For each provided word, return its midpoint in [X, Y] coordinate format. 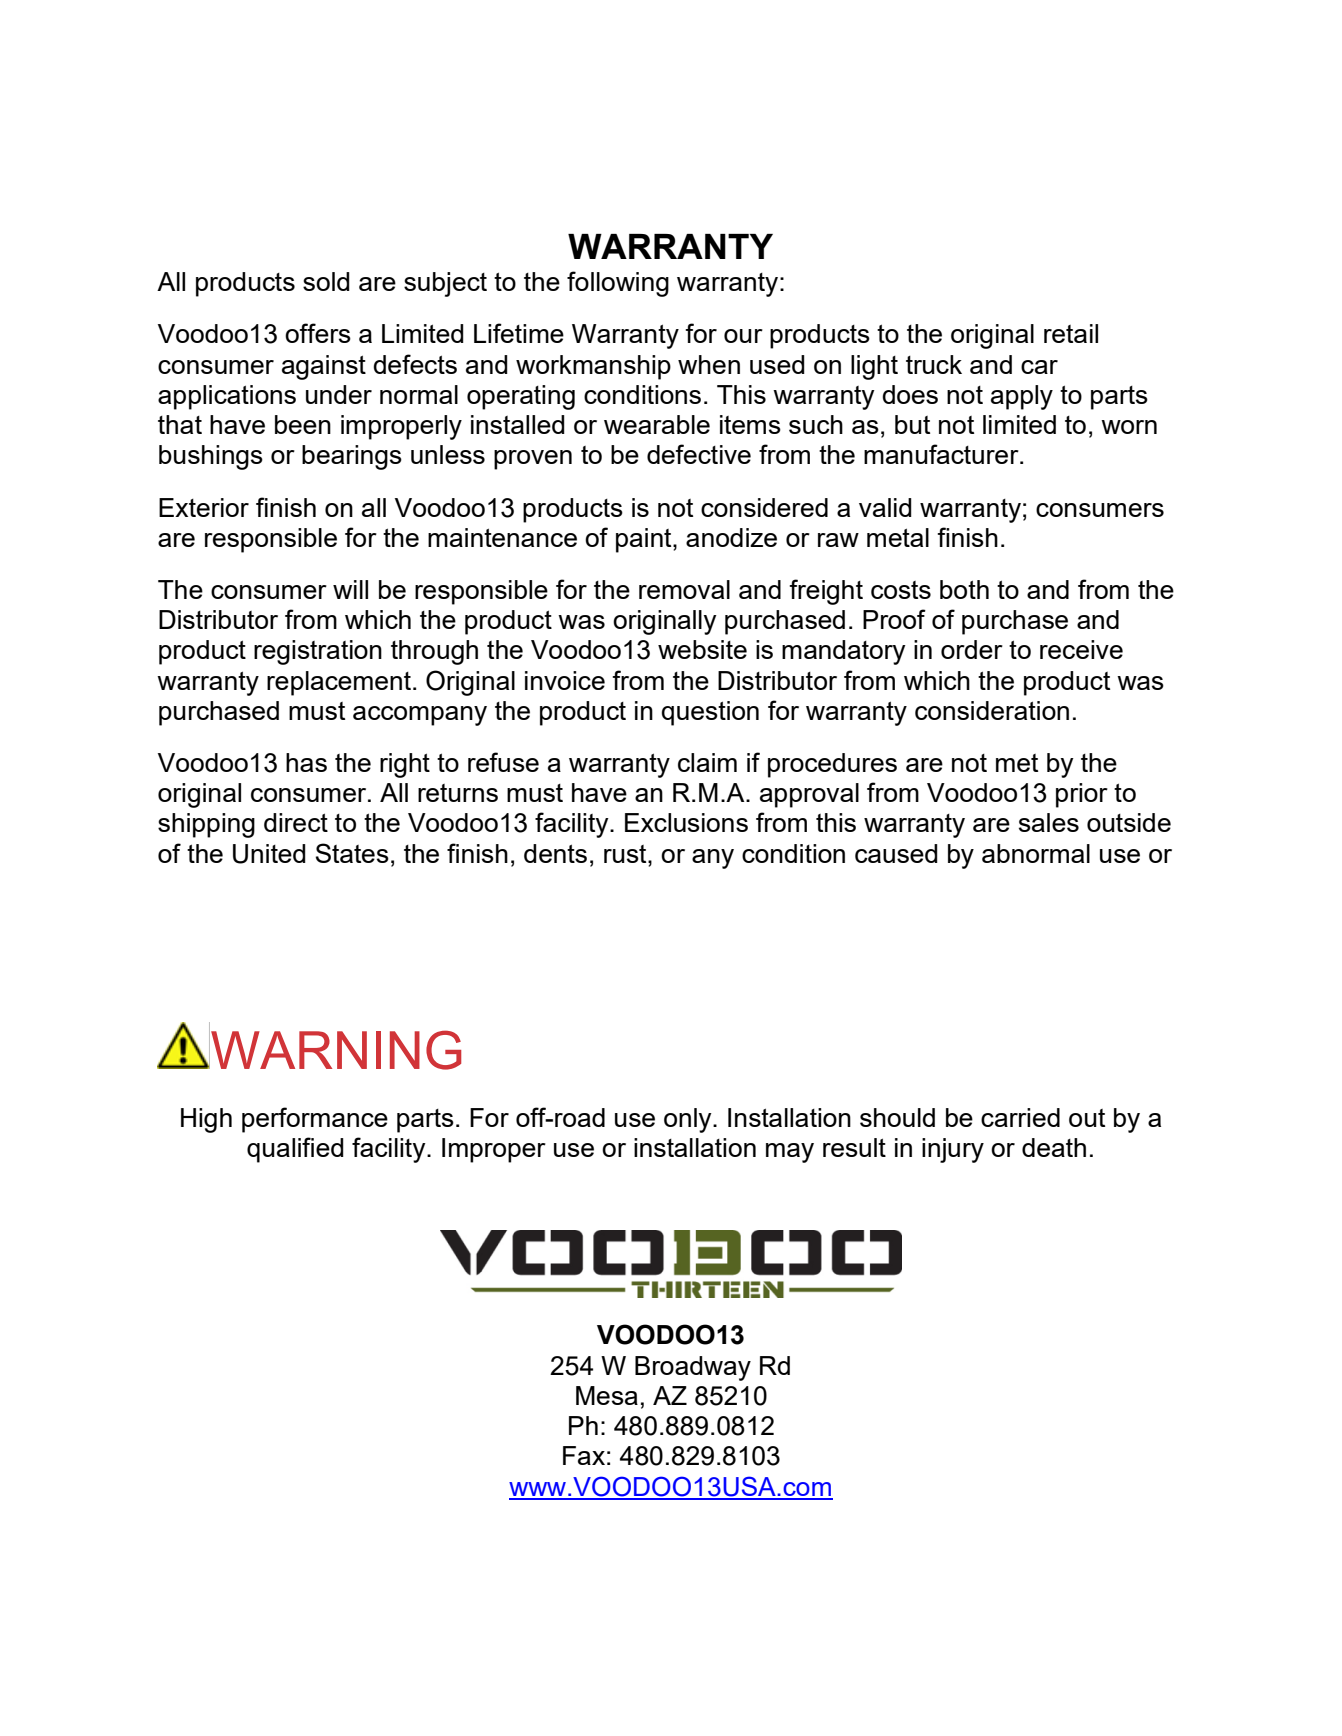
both [964, 589]
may [790, 1153]
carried [1020, 1117]
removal [684, 589]
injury [953, 1150]
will [350, 589]
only [689, 1120]
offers [318, 333]
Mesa [607, 1395]
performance [315, 1120]
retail [1071, 333]
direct [296, 822]
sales [1049, 822]
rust [626, 854]
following [618, 284]
